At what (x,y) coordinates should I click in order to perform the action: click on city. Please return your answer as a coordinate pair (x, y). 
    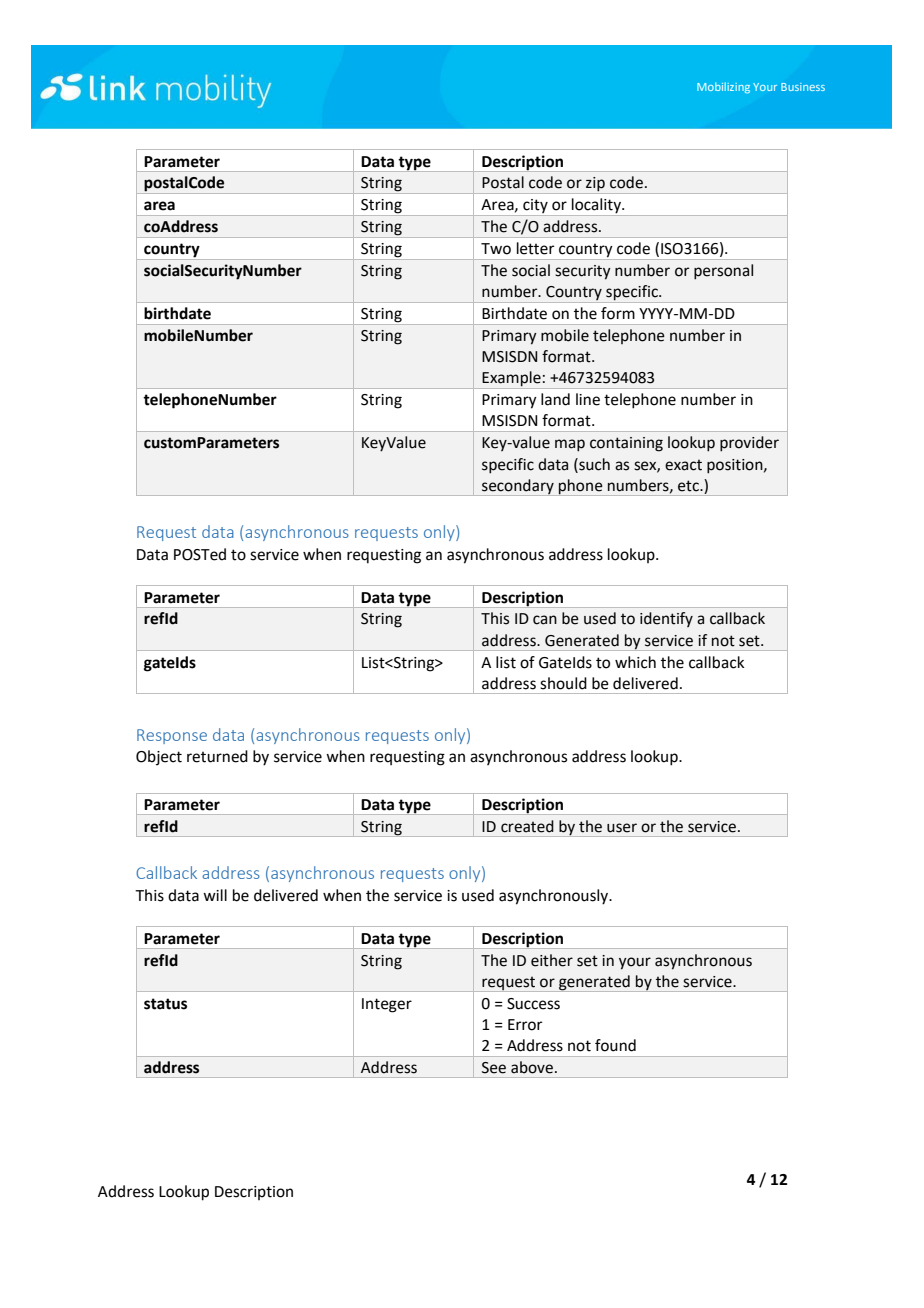
    Looking at the image, I should click on (535, 207).
